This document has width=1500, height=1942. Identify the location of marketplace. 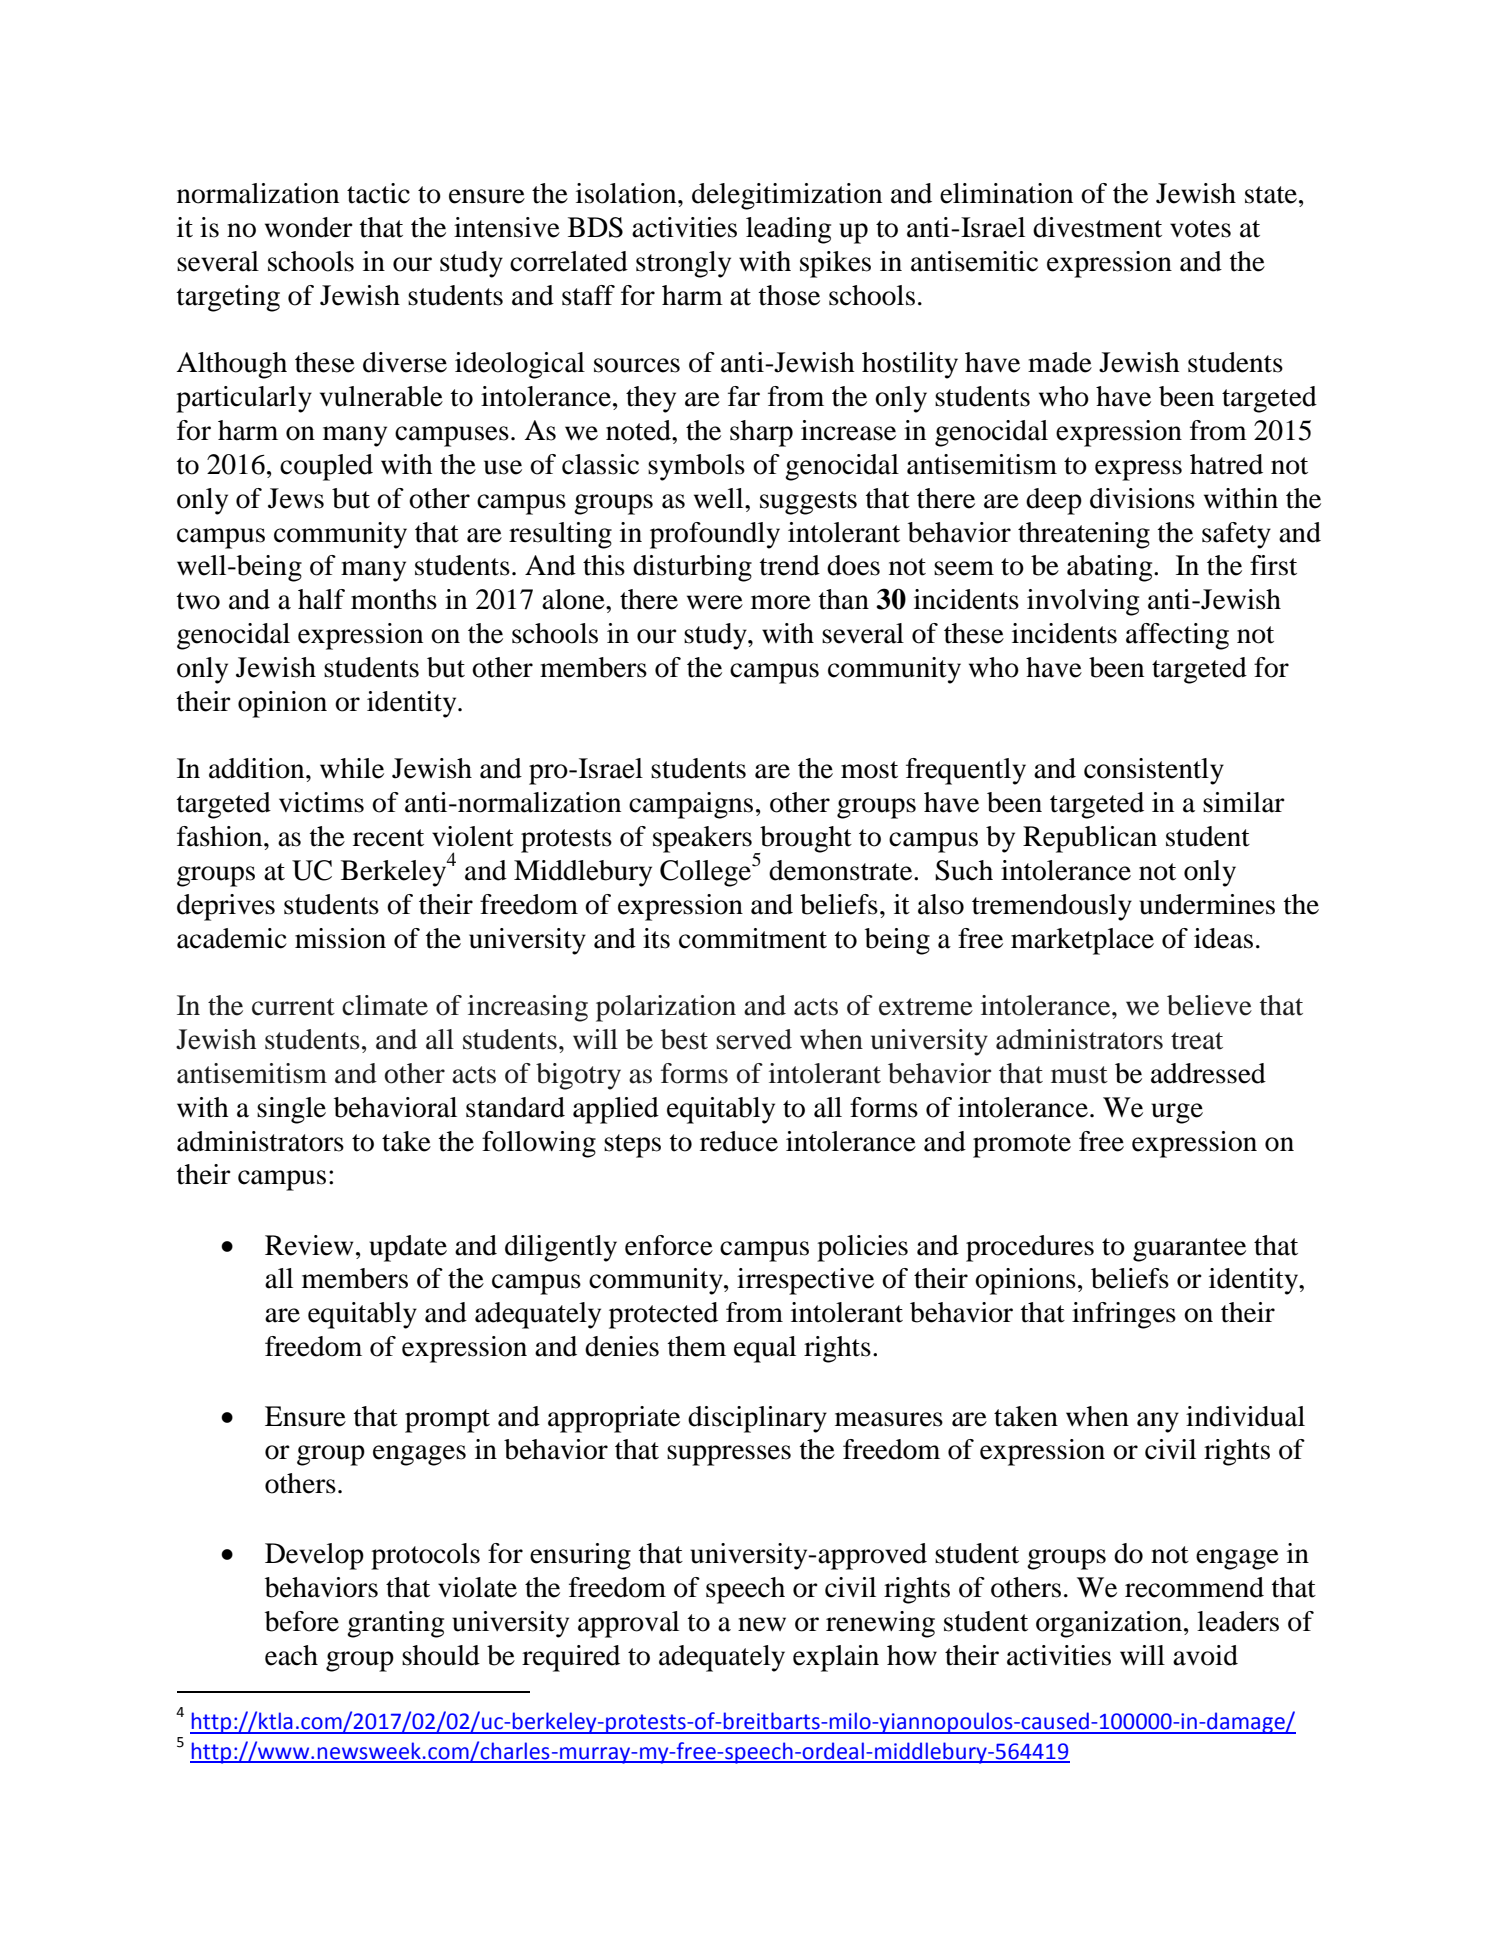
(1082, 941).
